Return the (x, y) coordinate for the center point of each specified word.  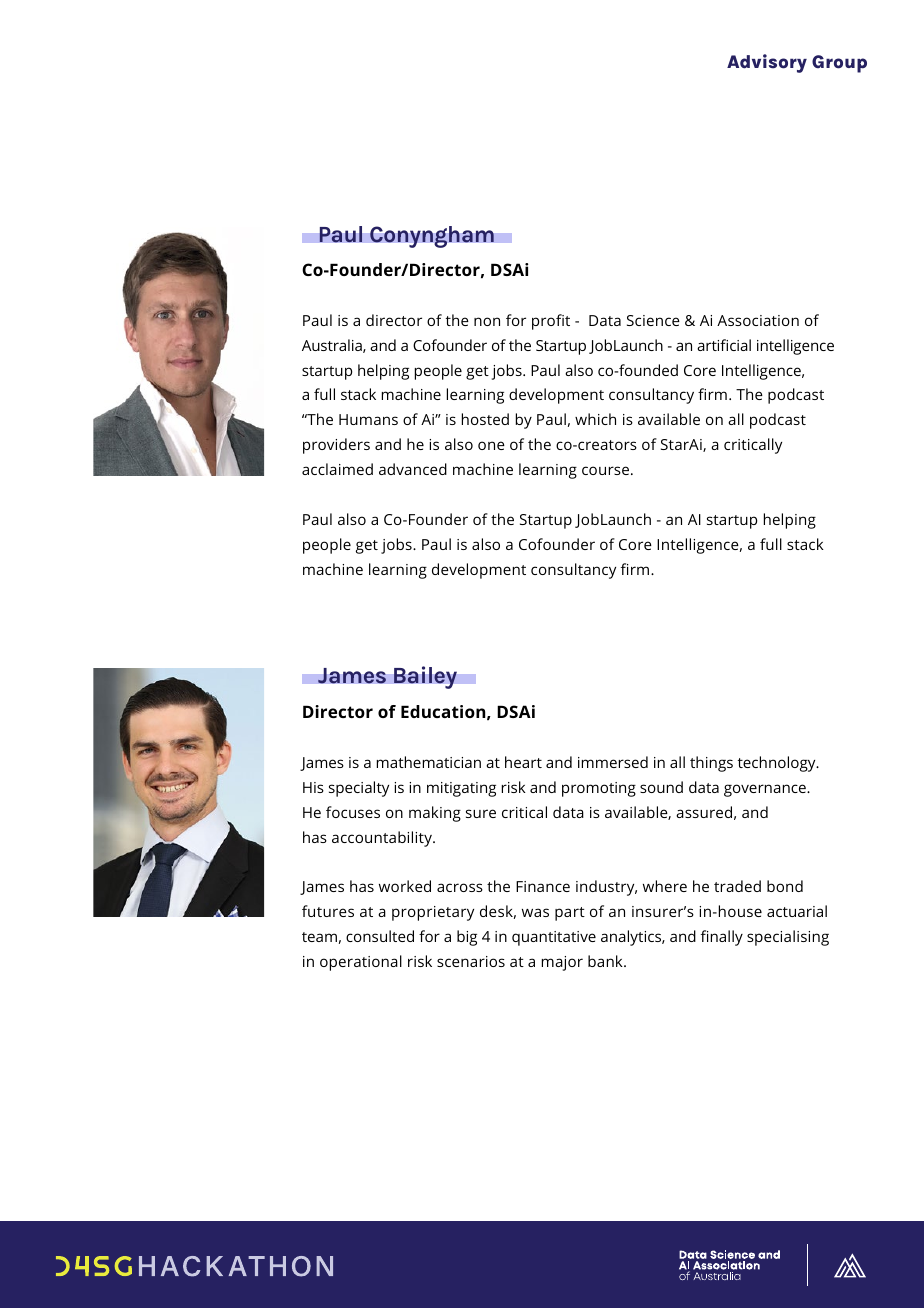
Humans (368, 419)
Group (839, 64)
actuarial (797, 911)
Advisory (767, 63)
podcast (778, 421)
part (570, 914)
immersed (613, 762)
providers (336, 446)
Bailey (425, 677)
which (595, 419)
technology (778, 764)
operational (361, 963)
